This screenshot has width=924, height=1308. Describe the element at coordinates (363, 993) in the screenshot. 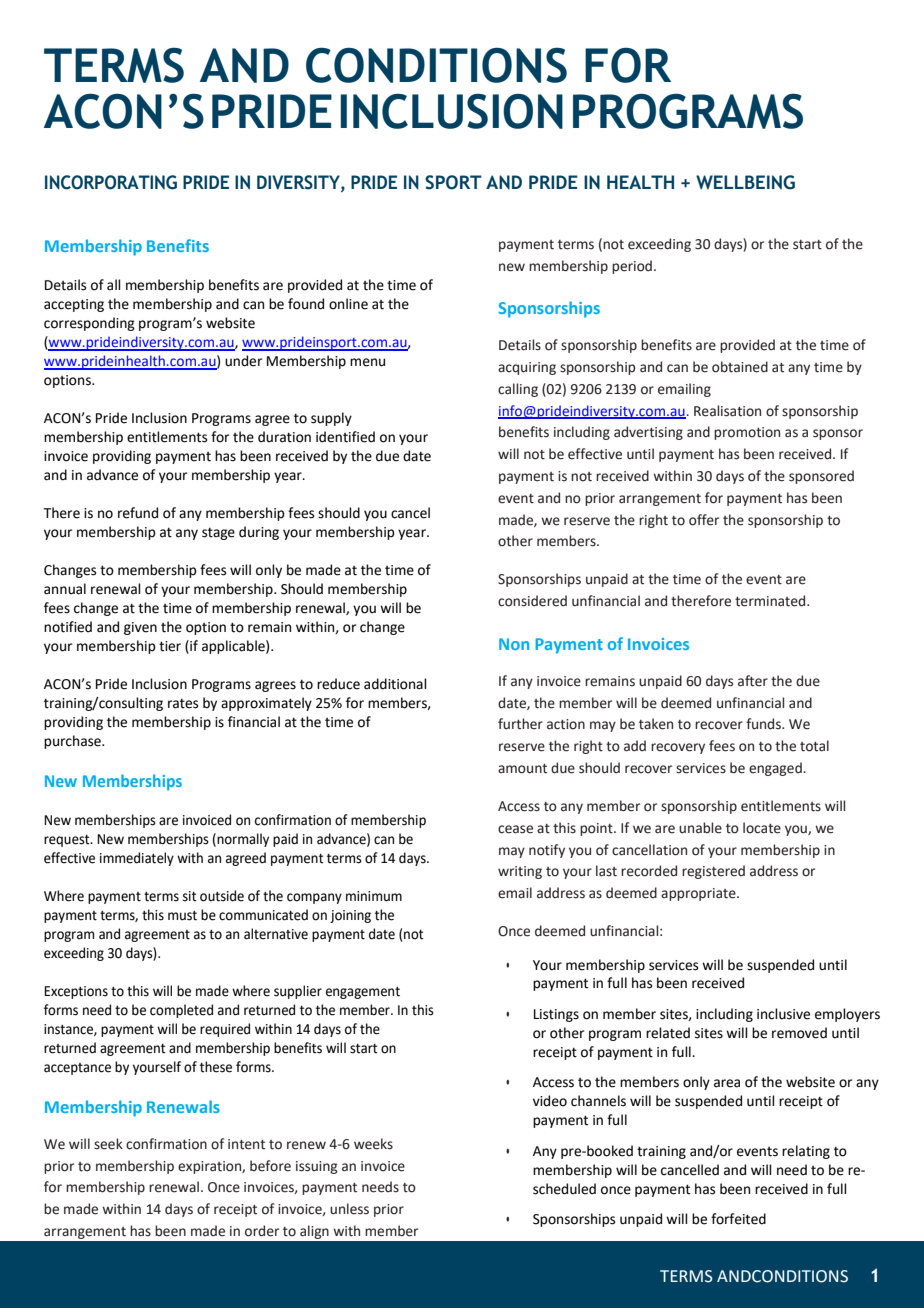

I see `engagement` at that location.
